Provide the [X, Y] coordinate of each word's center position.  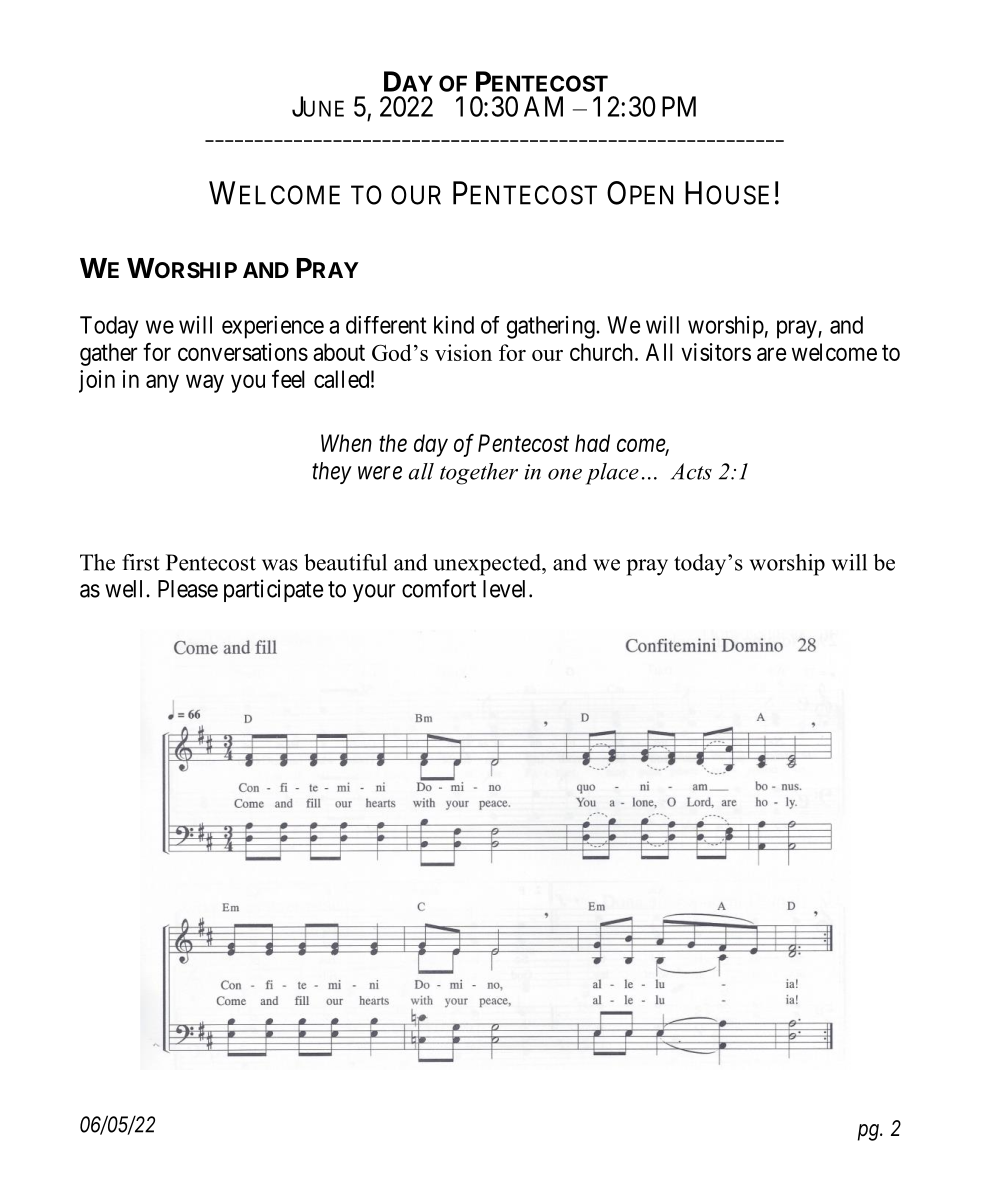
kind [454, 325]
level [506, 589]
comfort [439, 588]
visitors [716, 352]
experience [273, 327]
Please [188, 589]
